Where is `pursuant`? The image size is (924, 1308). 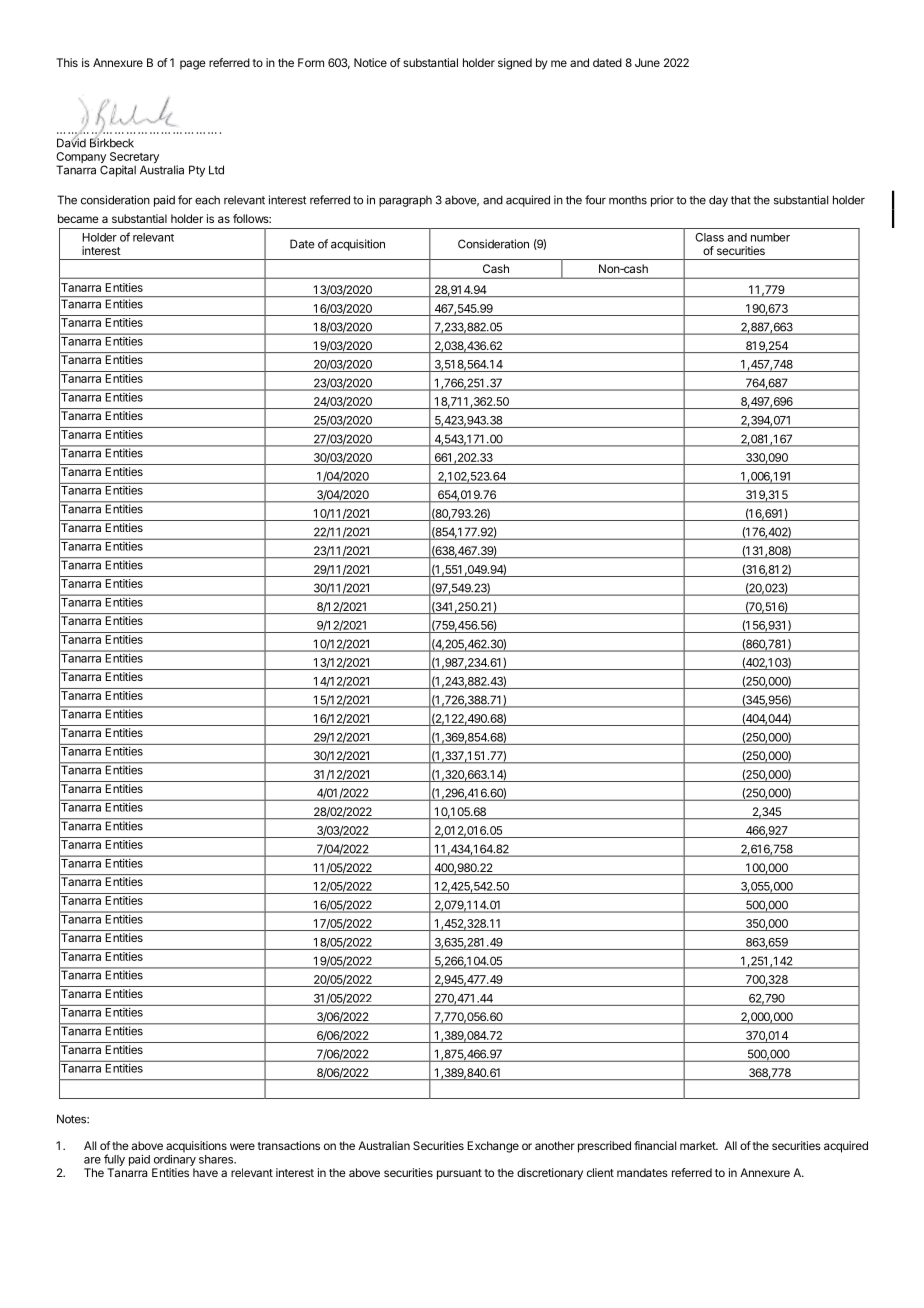 pursuant is located at coordinates (459, 1174).
